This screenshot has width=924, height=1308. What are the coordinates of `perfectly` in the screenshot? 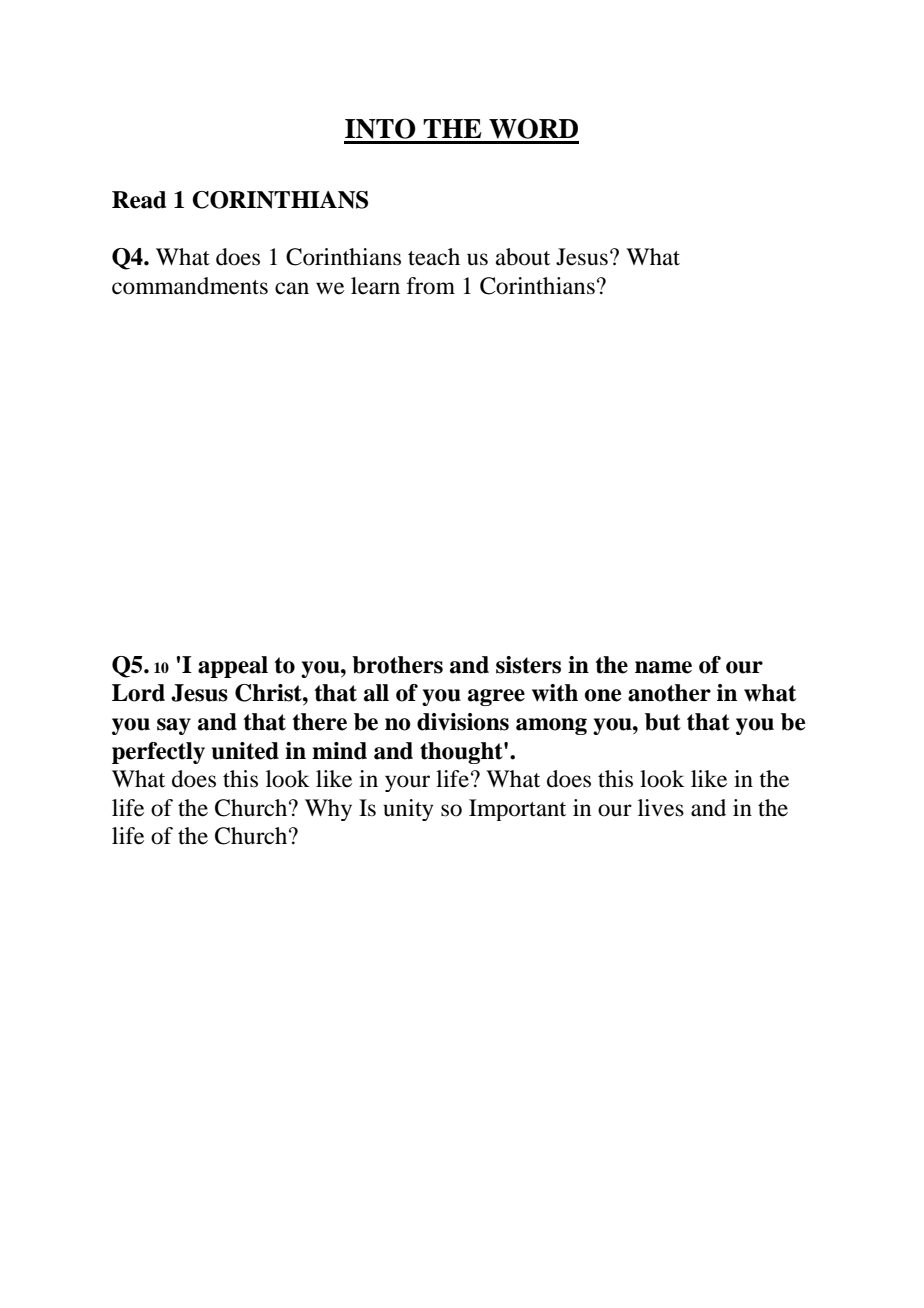 It's located at (158, 753).
